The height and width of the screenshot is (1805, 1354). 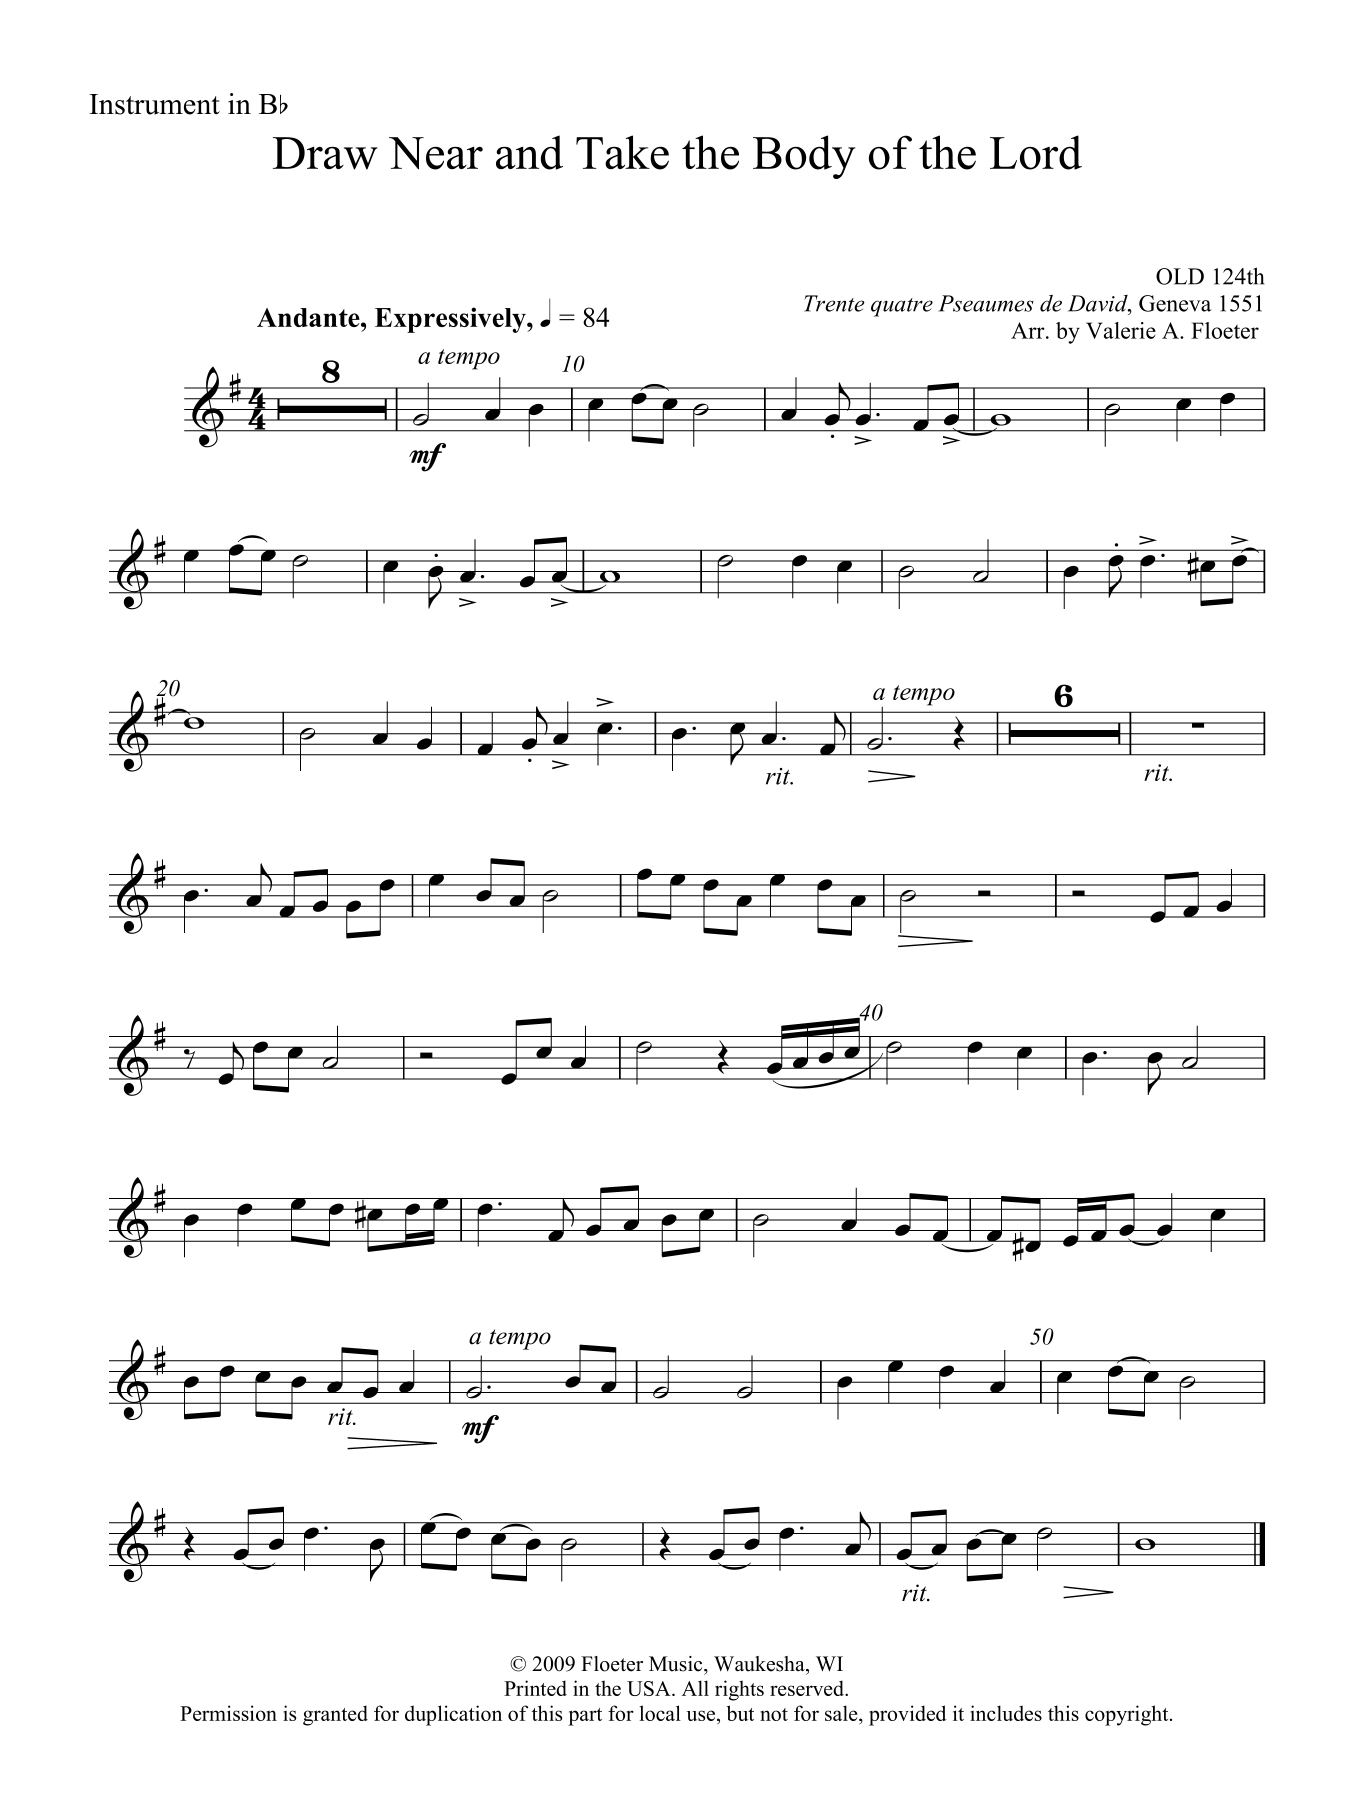 I want to click on Take, so click(x=622, y=152).
